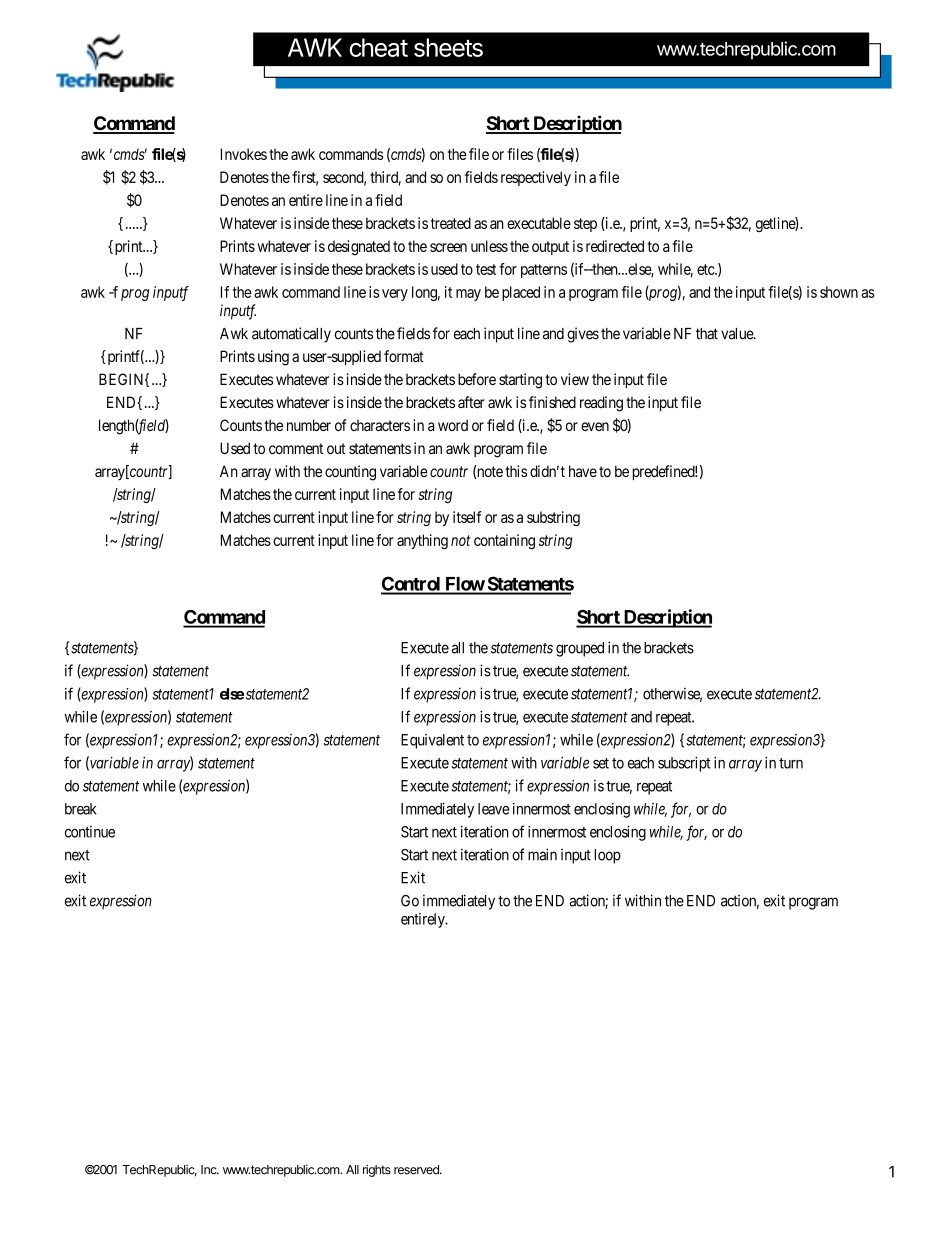 This image has height=1233, width=952. Describe the element at coordinates (791, 763) in the image. I see `turn` at that location.
